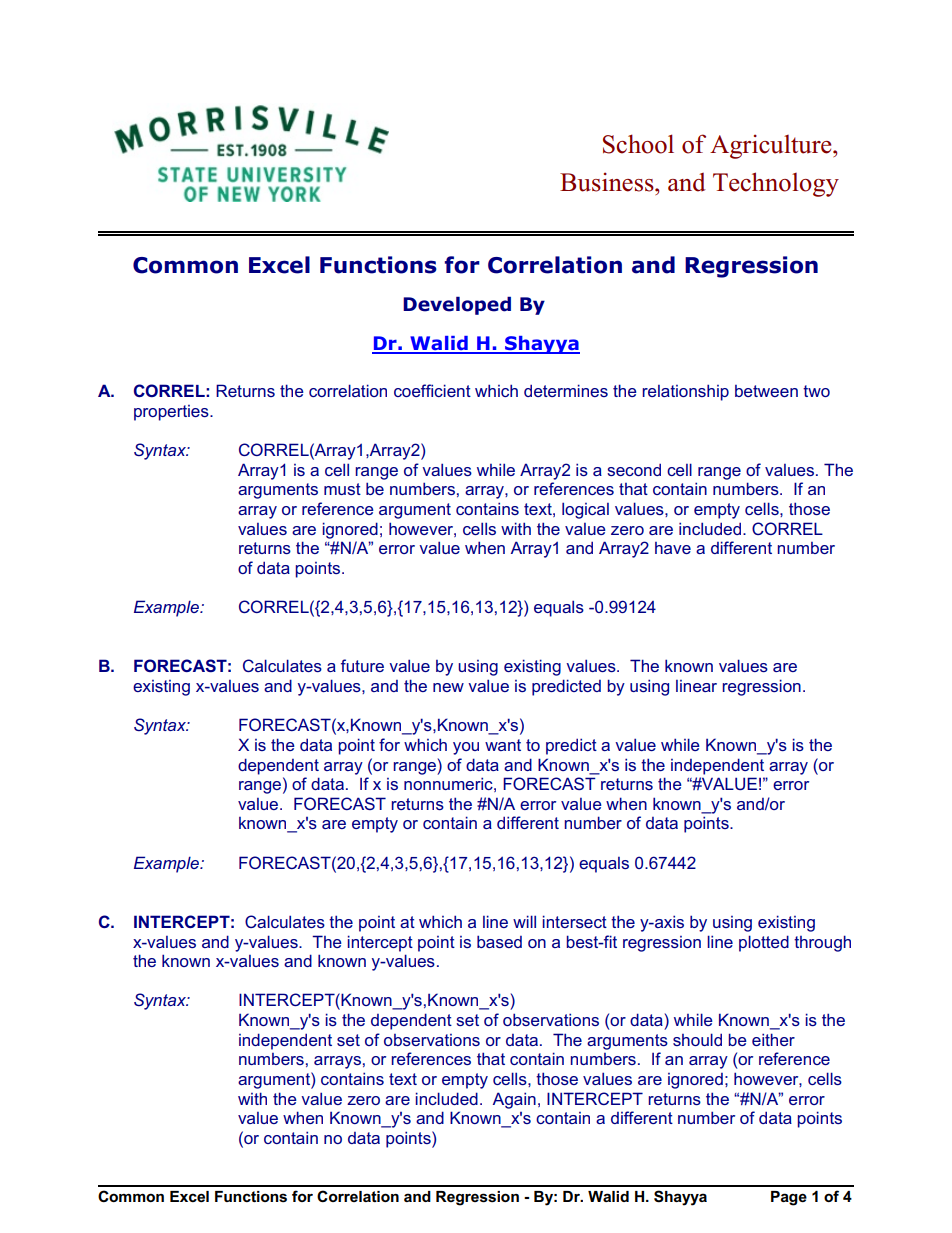 Image resolution: width=952 pixels, height=1233 pixels. Describe the element at coordinates (362, 665) in the image. I see `future` at that location.
